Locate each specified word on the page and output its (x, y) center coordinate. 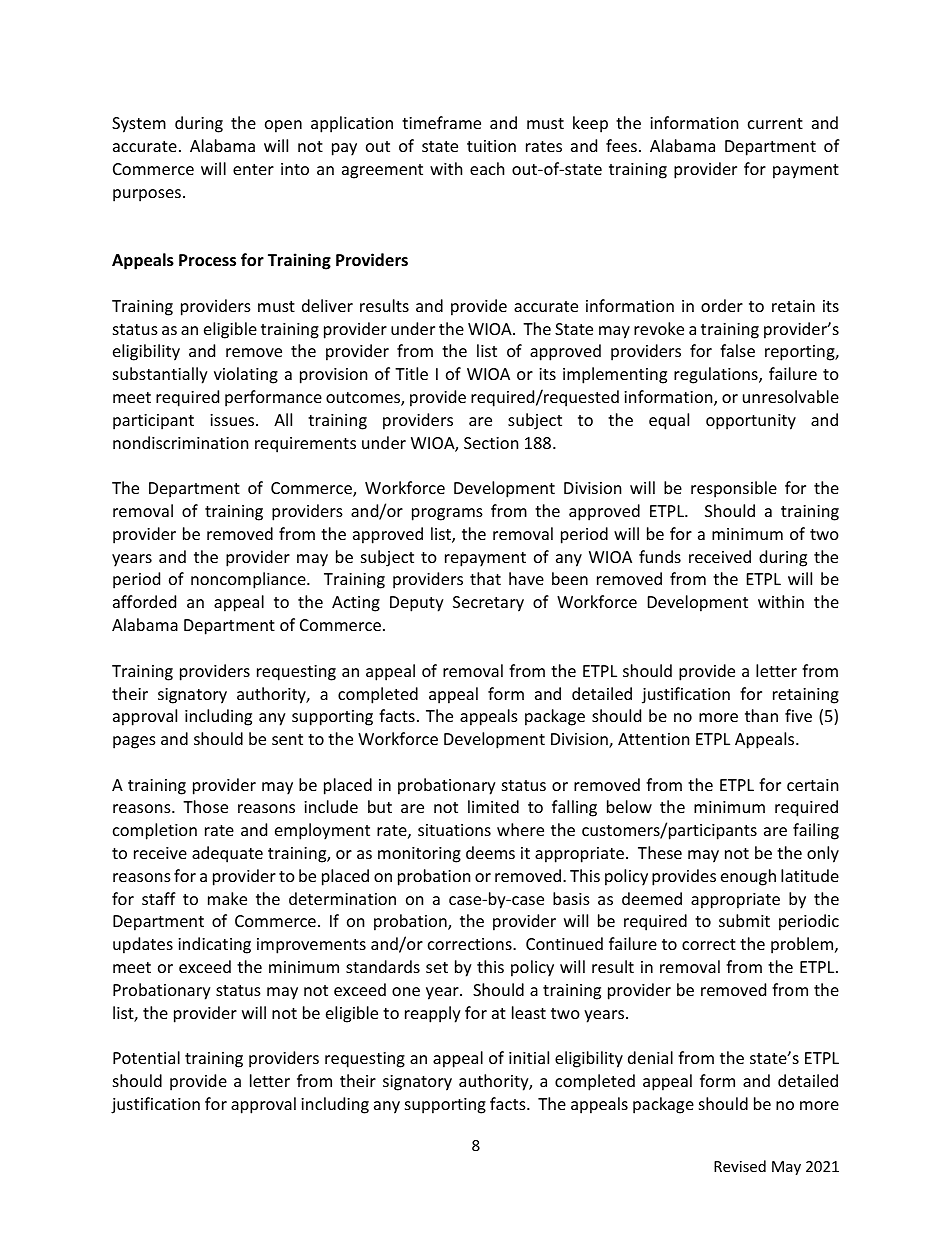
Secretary (488, 604)
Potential (146, 1057)
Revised (740, 1166)
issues (233, 420)
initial (529, 1057)
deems (490, 852)
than (761, 715)
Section (491, 443)
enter (253, 169)
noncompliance (249, 580)
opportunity (751, 422)
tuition (491, 146)
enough (748, 877)
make (227, 898)
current (775, 123)
